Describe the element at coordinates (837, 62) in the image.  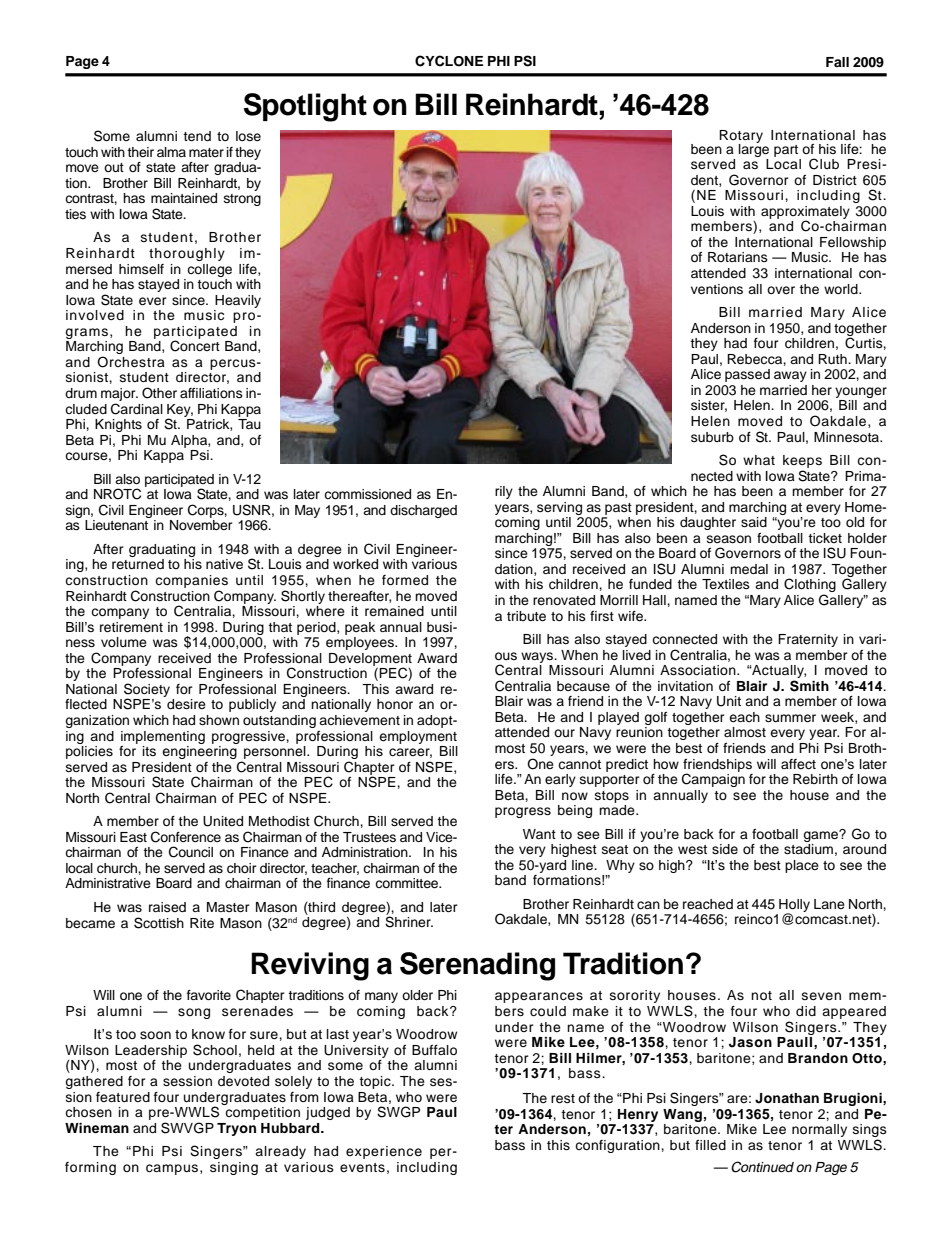
I see `Fall` at that location.
